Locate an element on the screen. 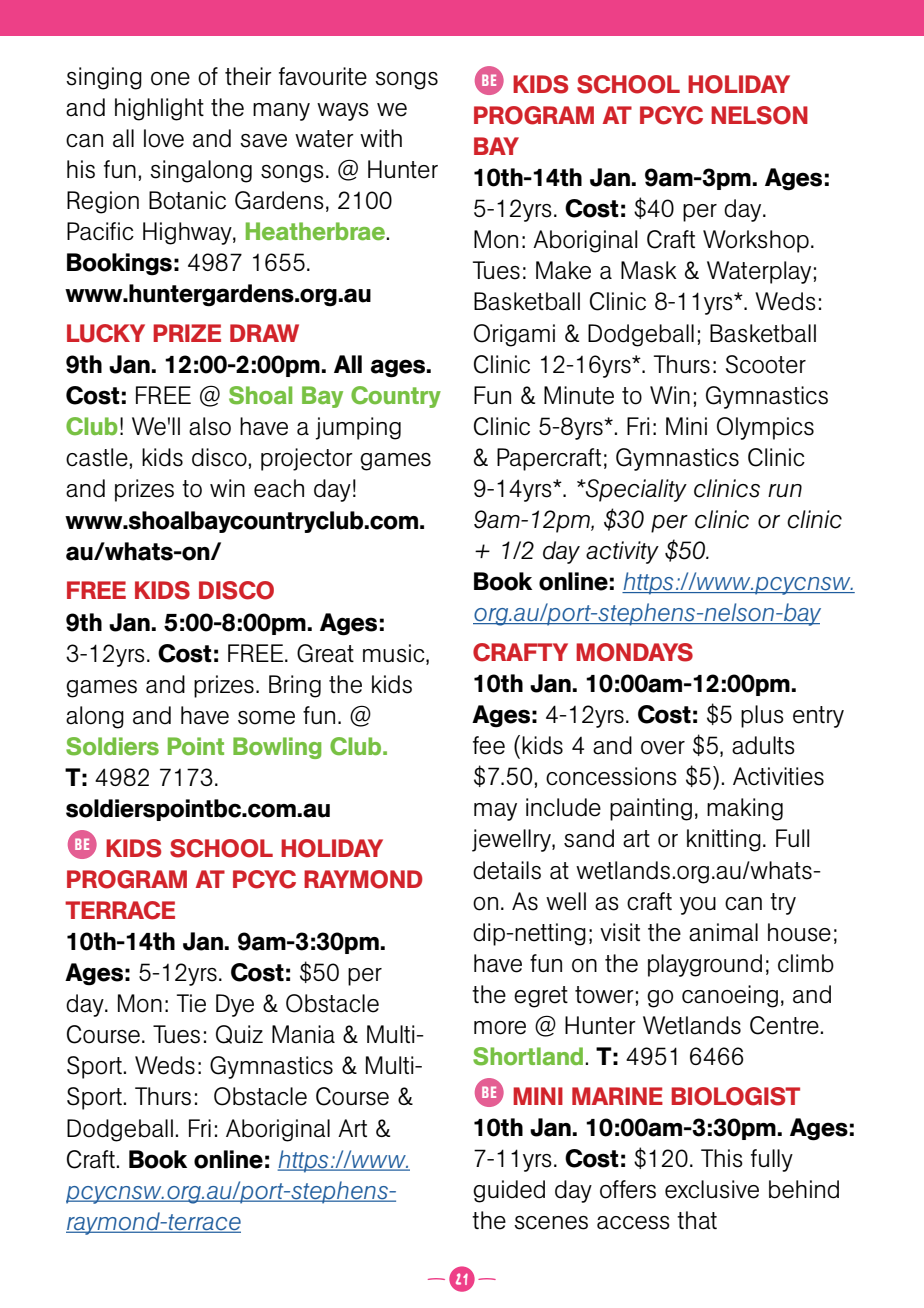 This screenshot has width=924, height=1308. highlight is located at coordinates (159, 109).
